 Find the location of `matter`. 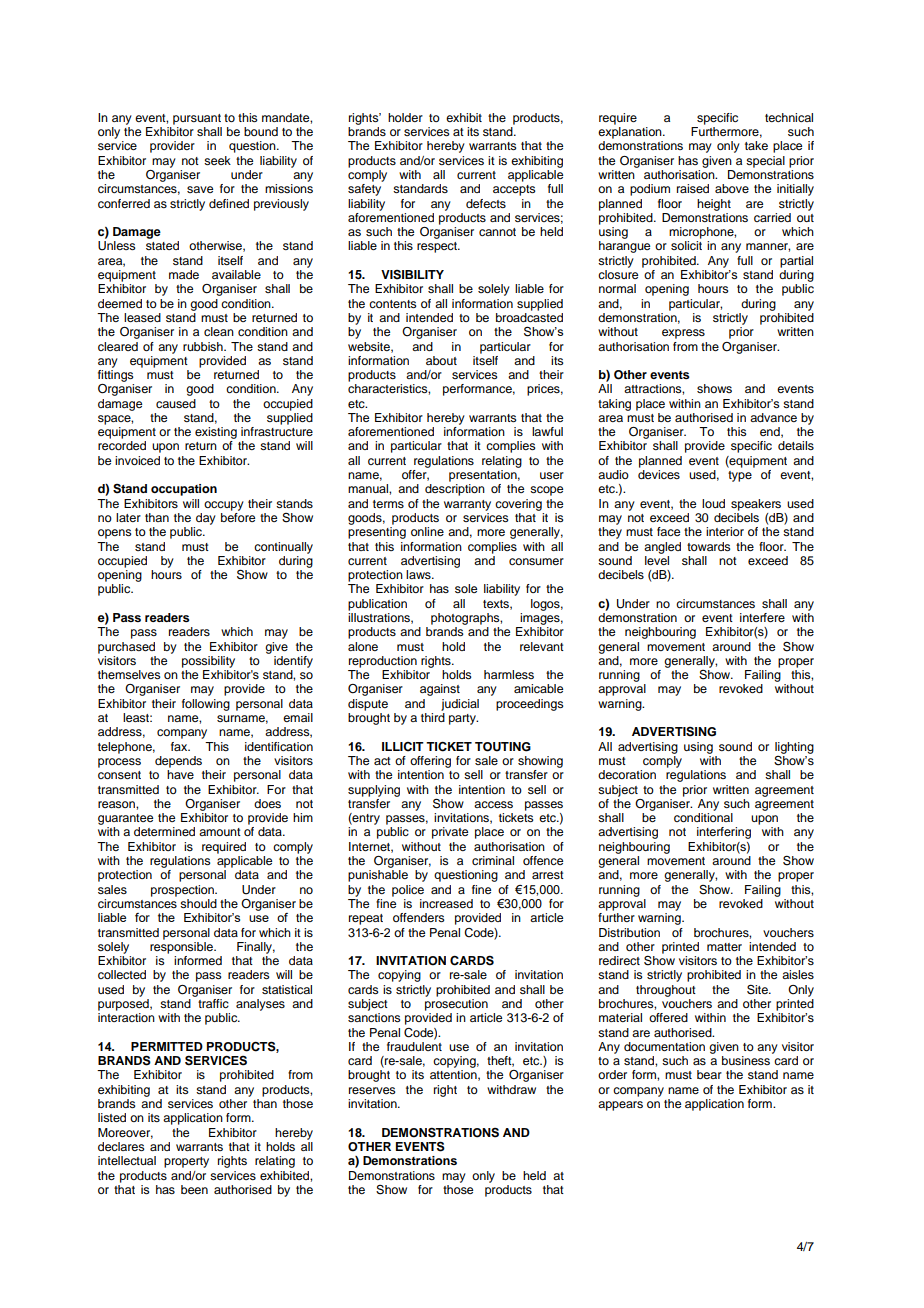

matter is located at coordinates (724, 947).
